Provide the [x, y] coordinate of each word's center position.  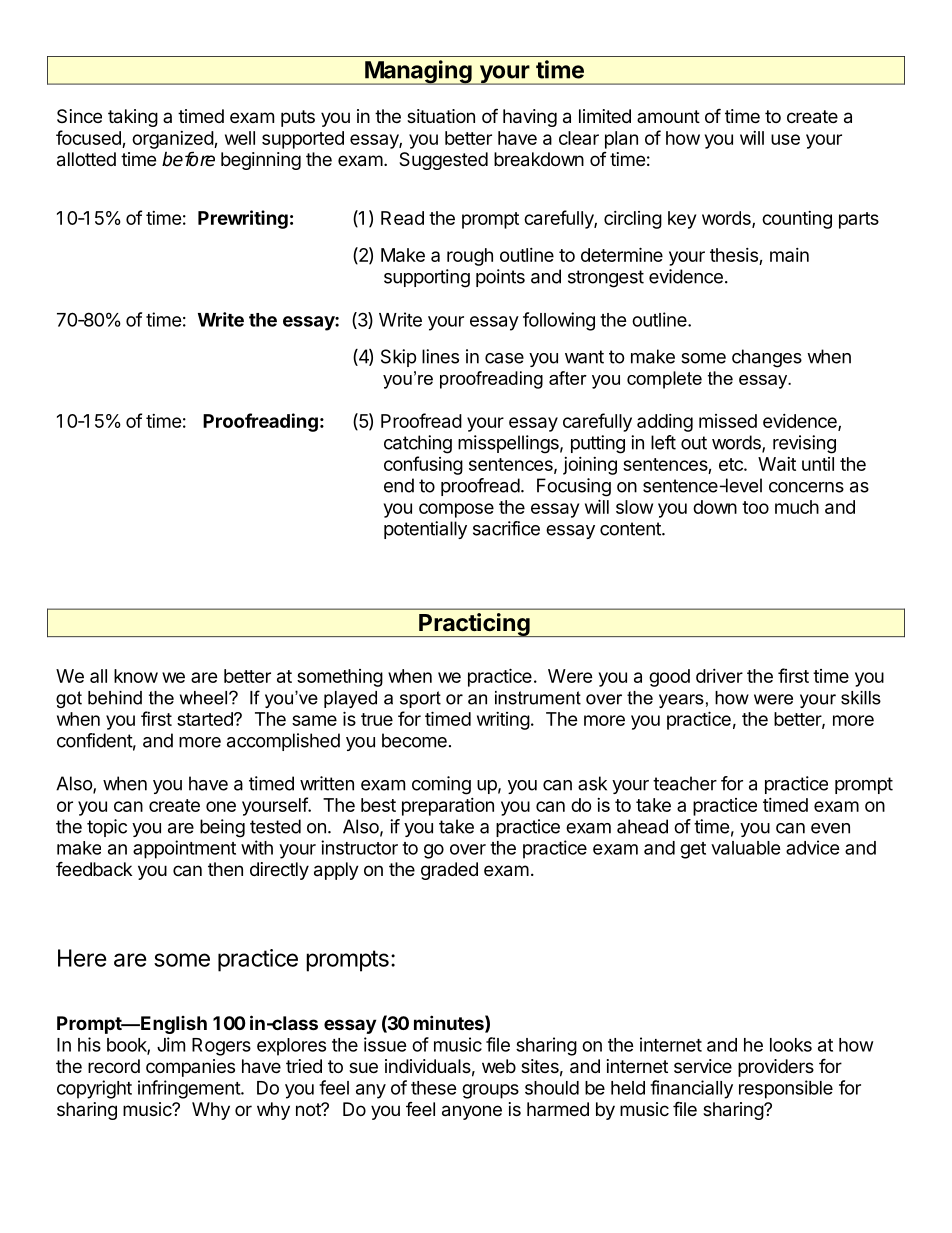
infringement [190, 1089]
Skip [398, 358]
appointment [184, 849]
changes [767, 358]
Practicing [474, 625]
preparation [448, 807]
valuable [746, 848]
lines [440, 356]
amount [668, 116]
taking [133, 118]
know [136, 676]
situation [441, 116]
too [755, 507]
